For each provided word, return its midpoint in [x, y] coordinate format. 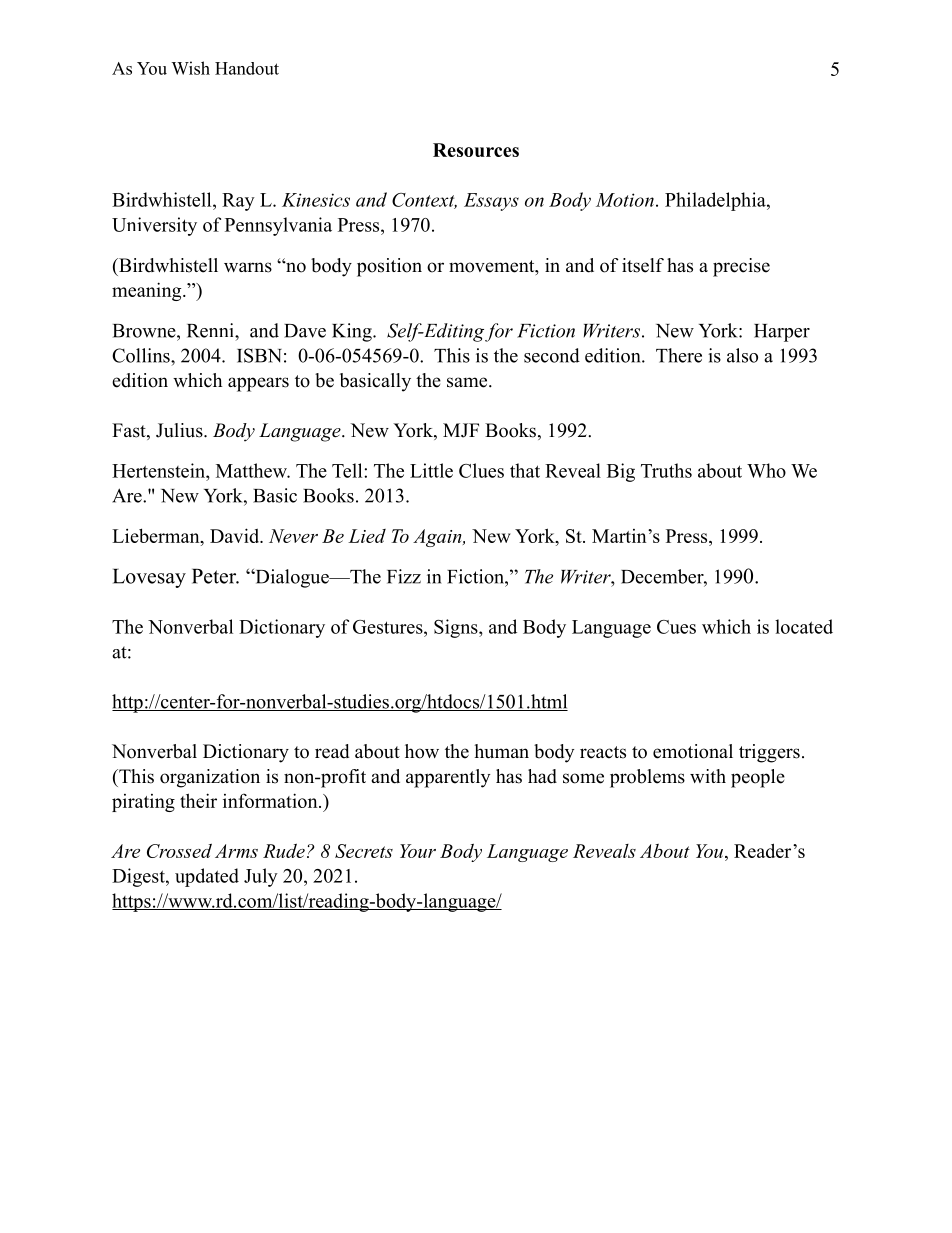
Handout [247, 68]
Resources [476, 150]
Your [418, 851]
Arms [236, 851]
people [758, 778]
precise [741, 267]
